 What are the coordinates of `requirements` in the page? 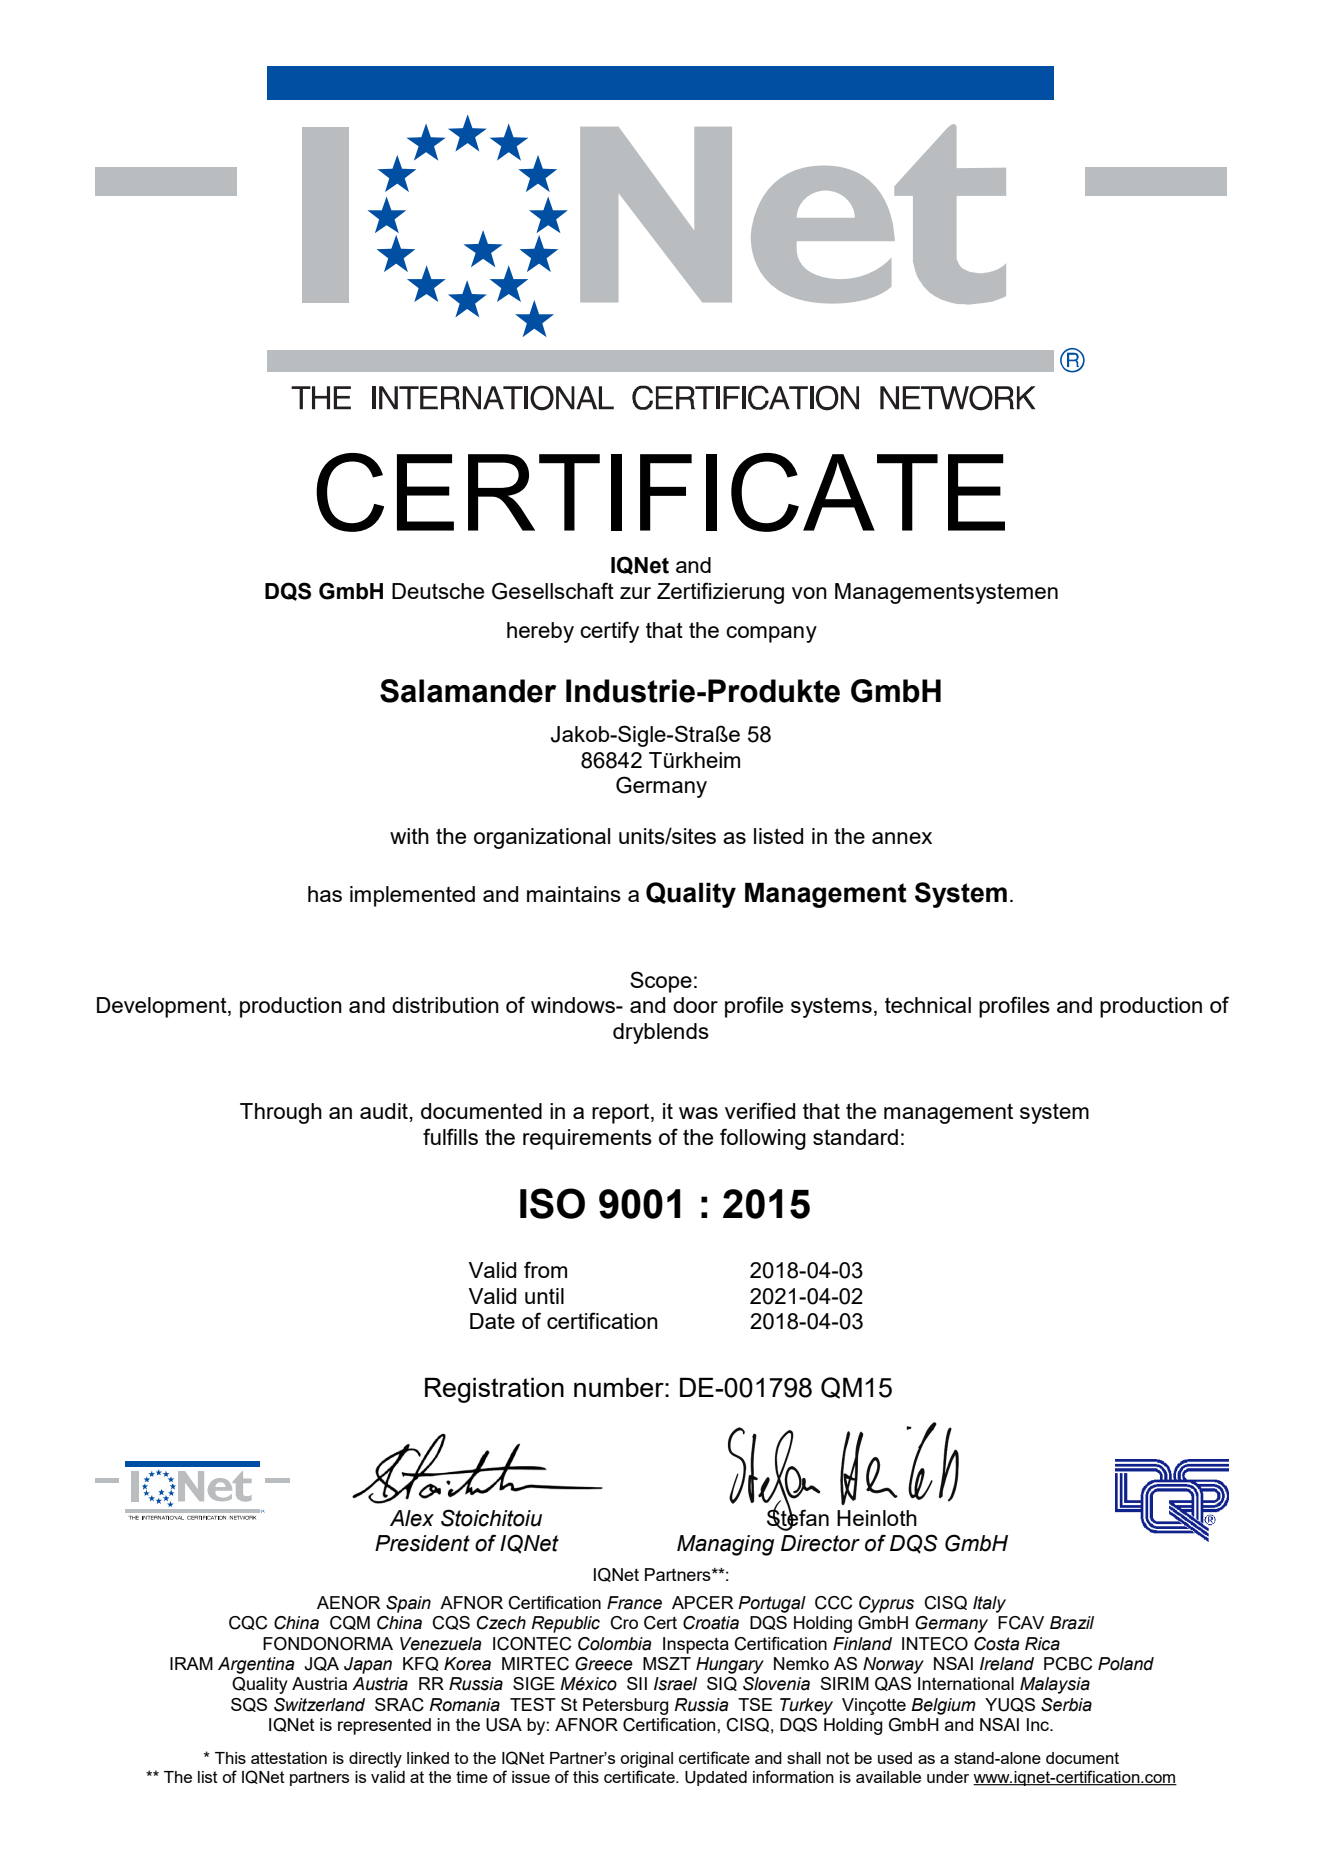 It's located at (587, 1139).
